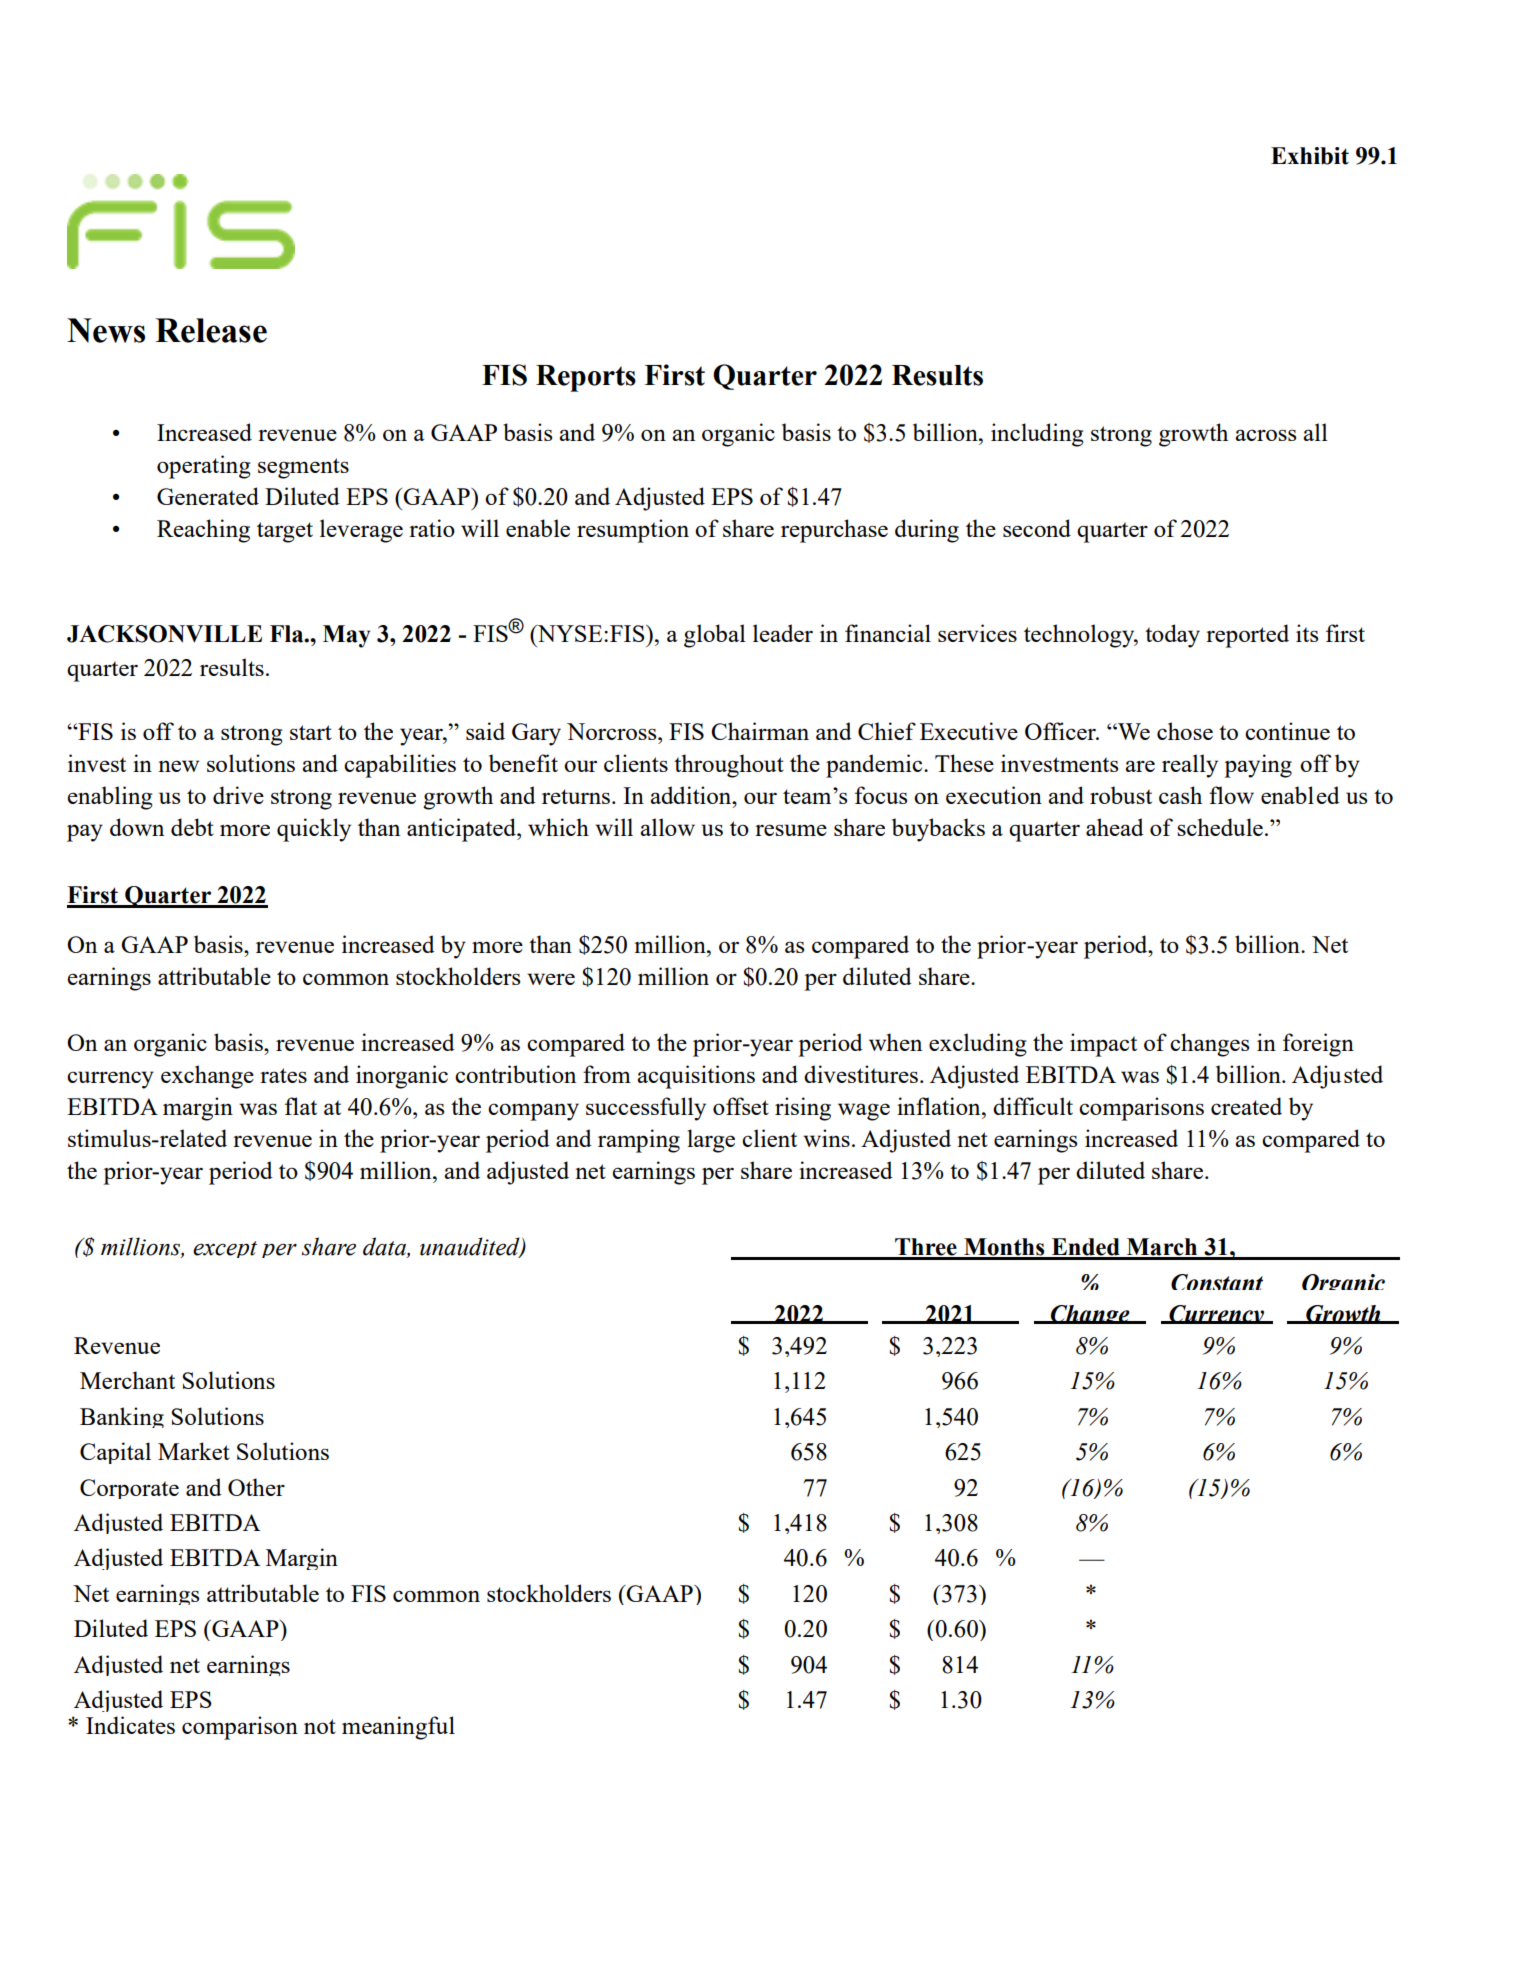 This screenshot has height=1970, width=1522. Describe the element at coordinates (314, 830) in the screenshot. I see `quickly` at that location.
